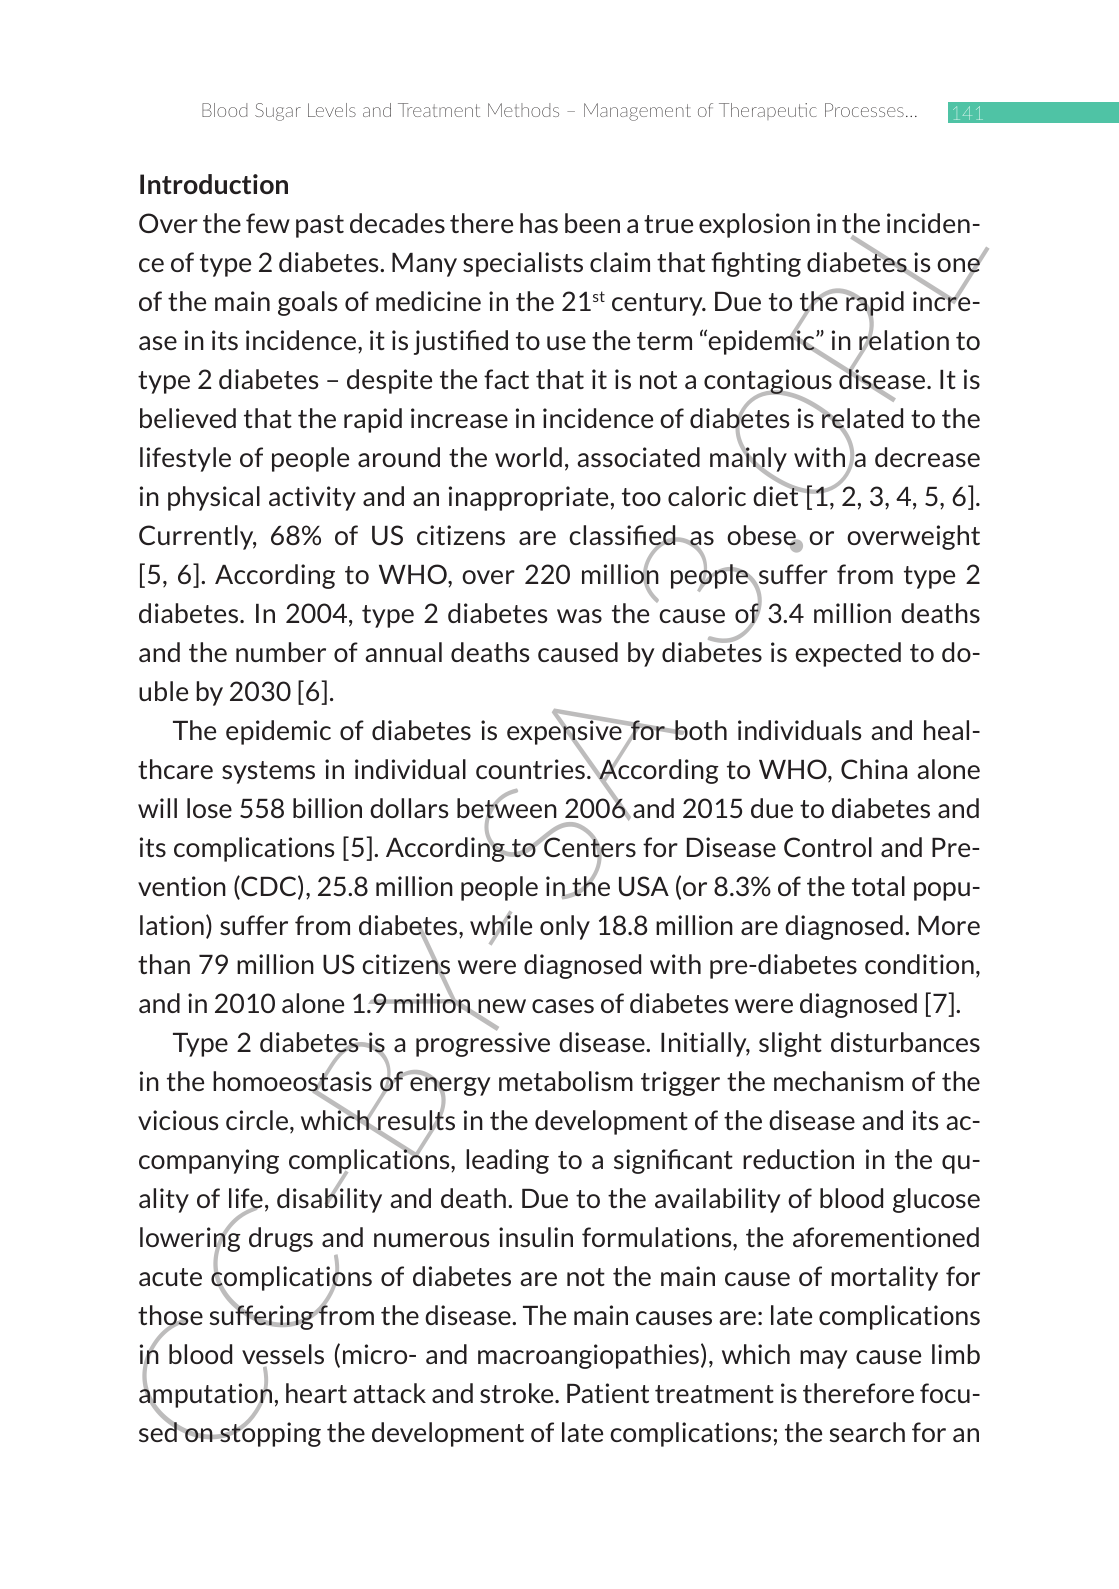 Image resolution: width=1119 pixels, height=1589 pixels. What do you see at coordinates (579, 616) in the document?
I see `was` at bounding box center [579, 616].
